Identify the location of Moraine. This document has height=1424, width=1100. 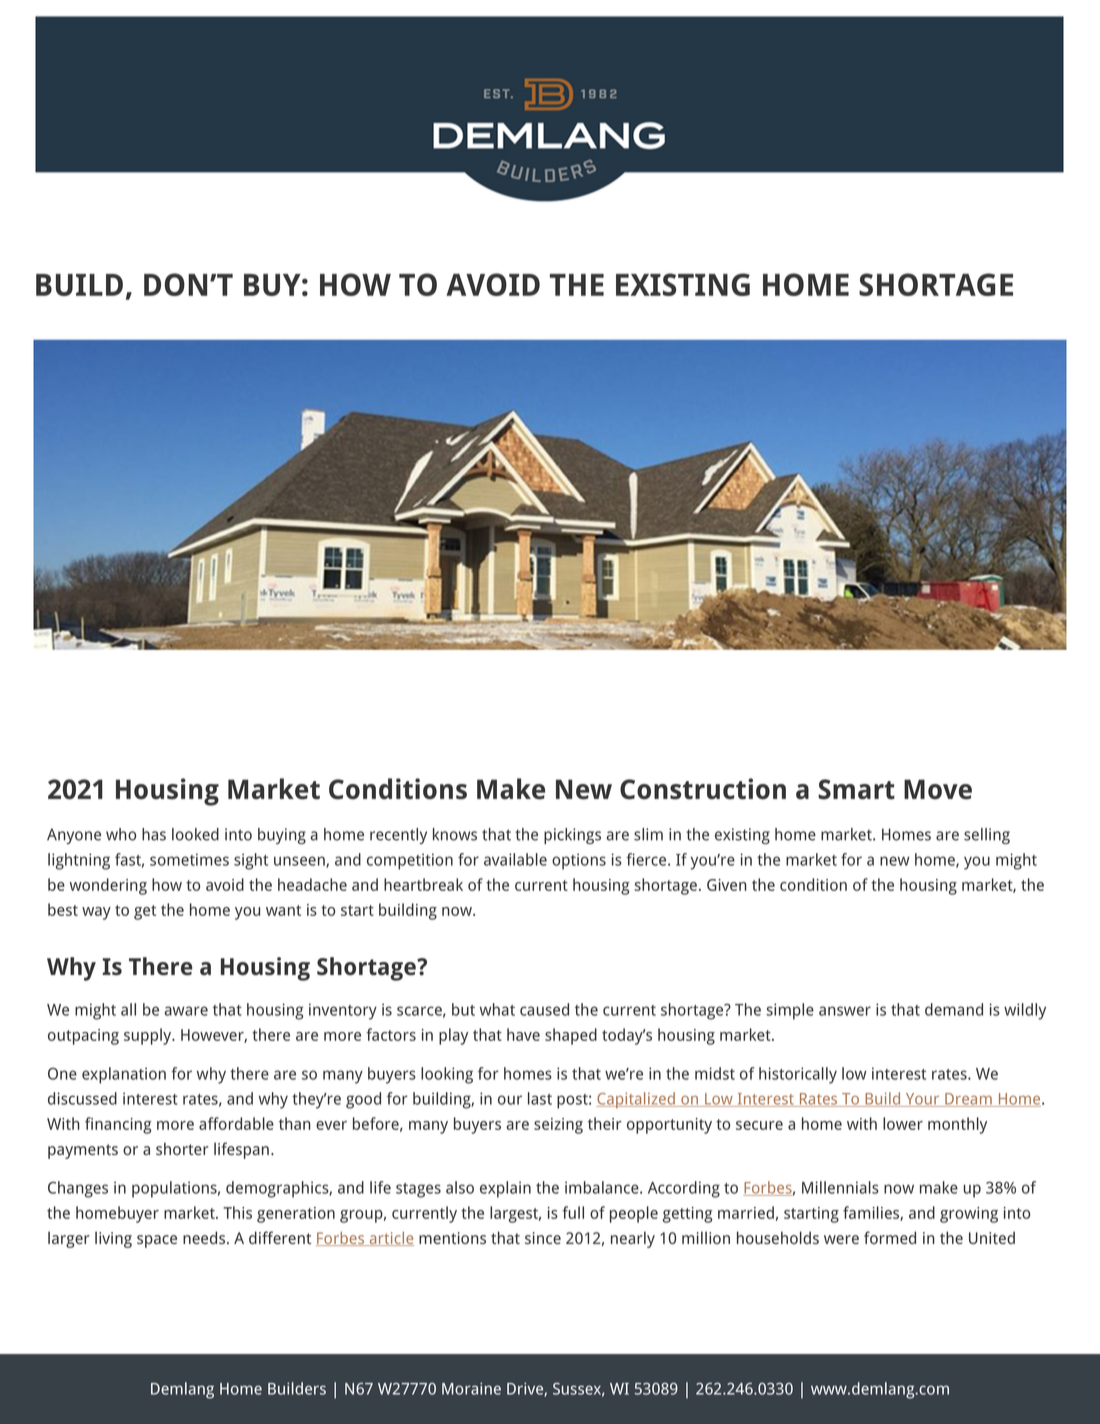
(471, 1388).
